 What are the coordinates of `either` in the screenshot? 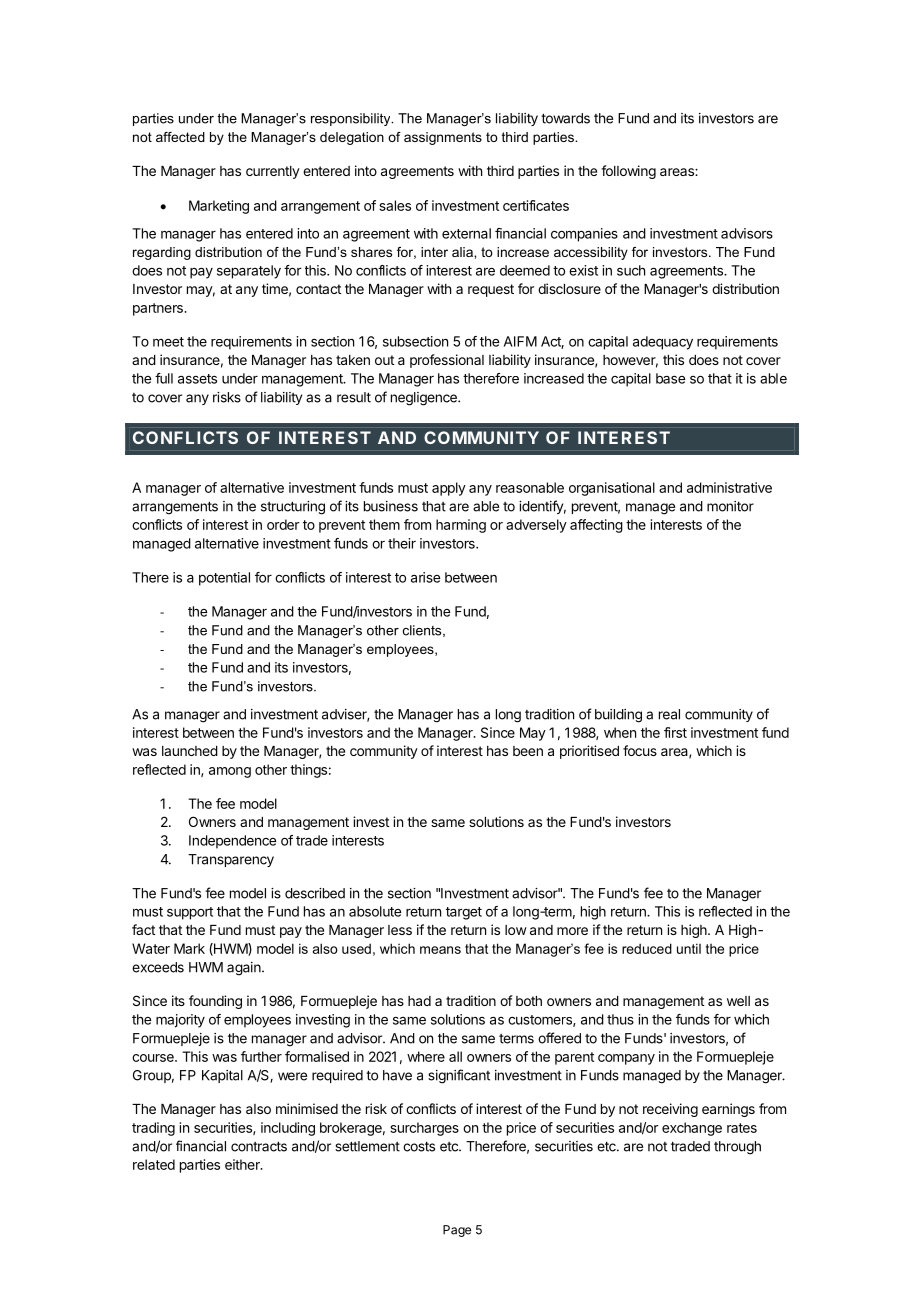 It's located at (243, 1164).
